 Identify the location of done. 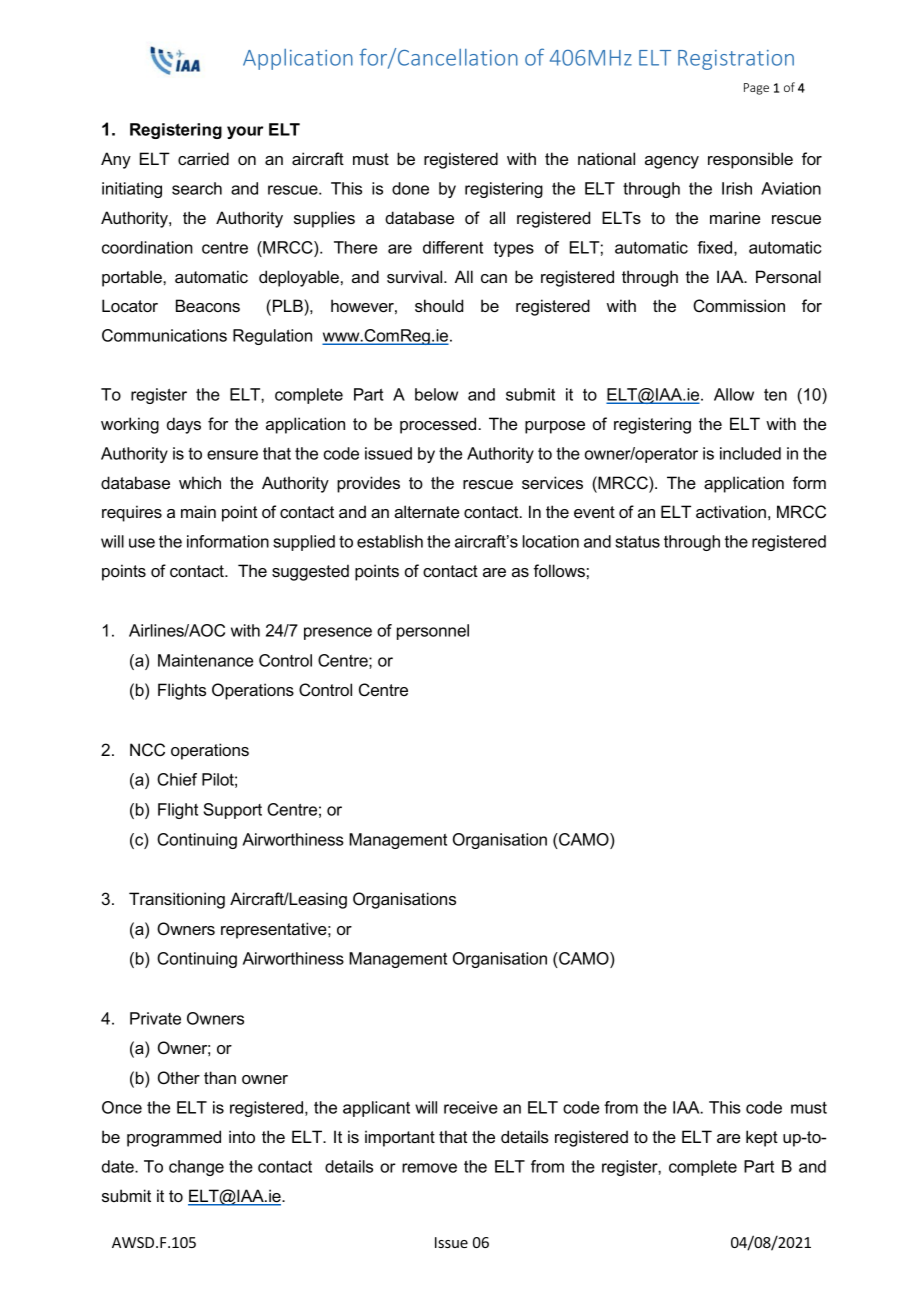
(410, 188).
